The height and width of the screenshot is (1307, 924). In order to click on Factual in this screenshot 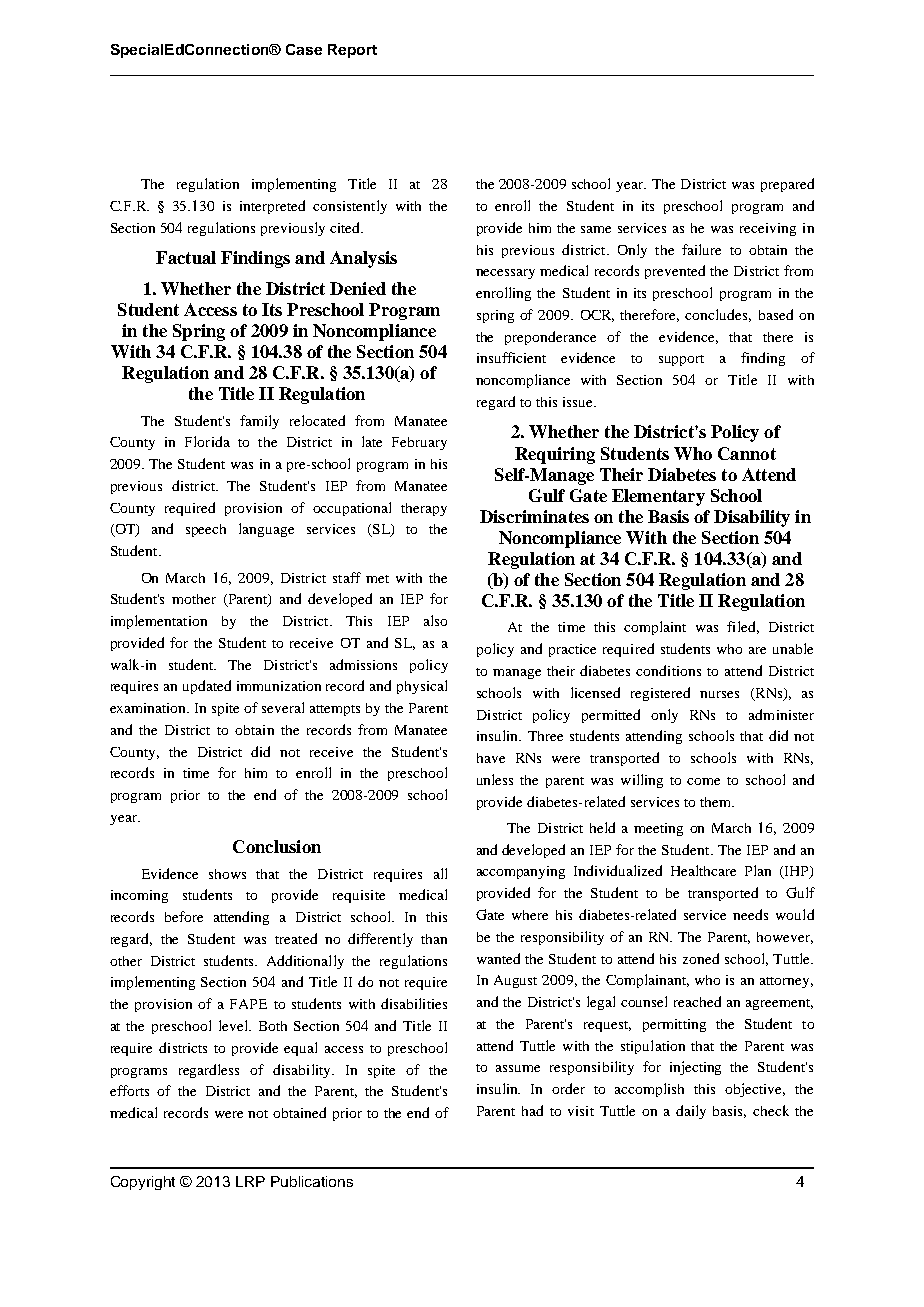, I will do `click(186, 257)`.
